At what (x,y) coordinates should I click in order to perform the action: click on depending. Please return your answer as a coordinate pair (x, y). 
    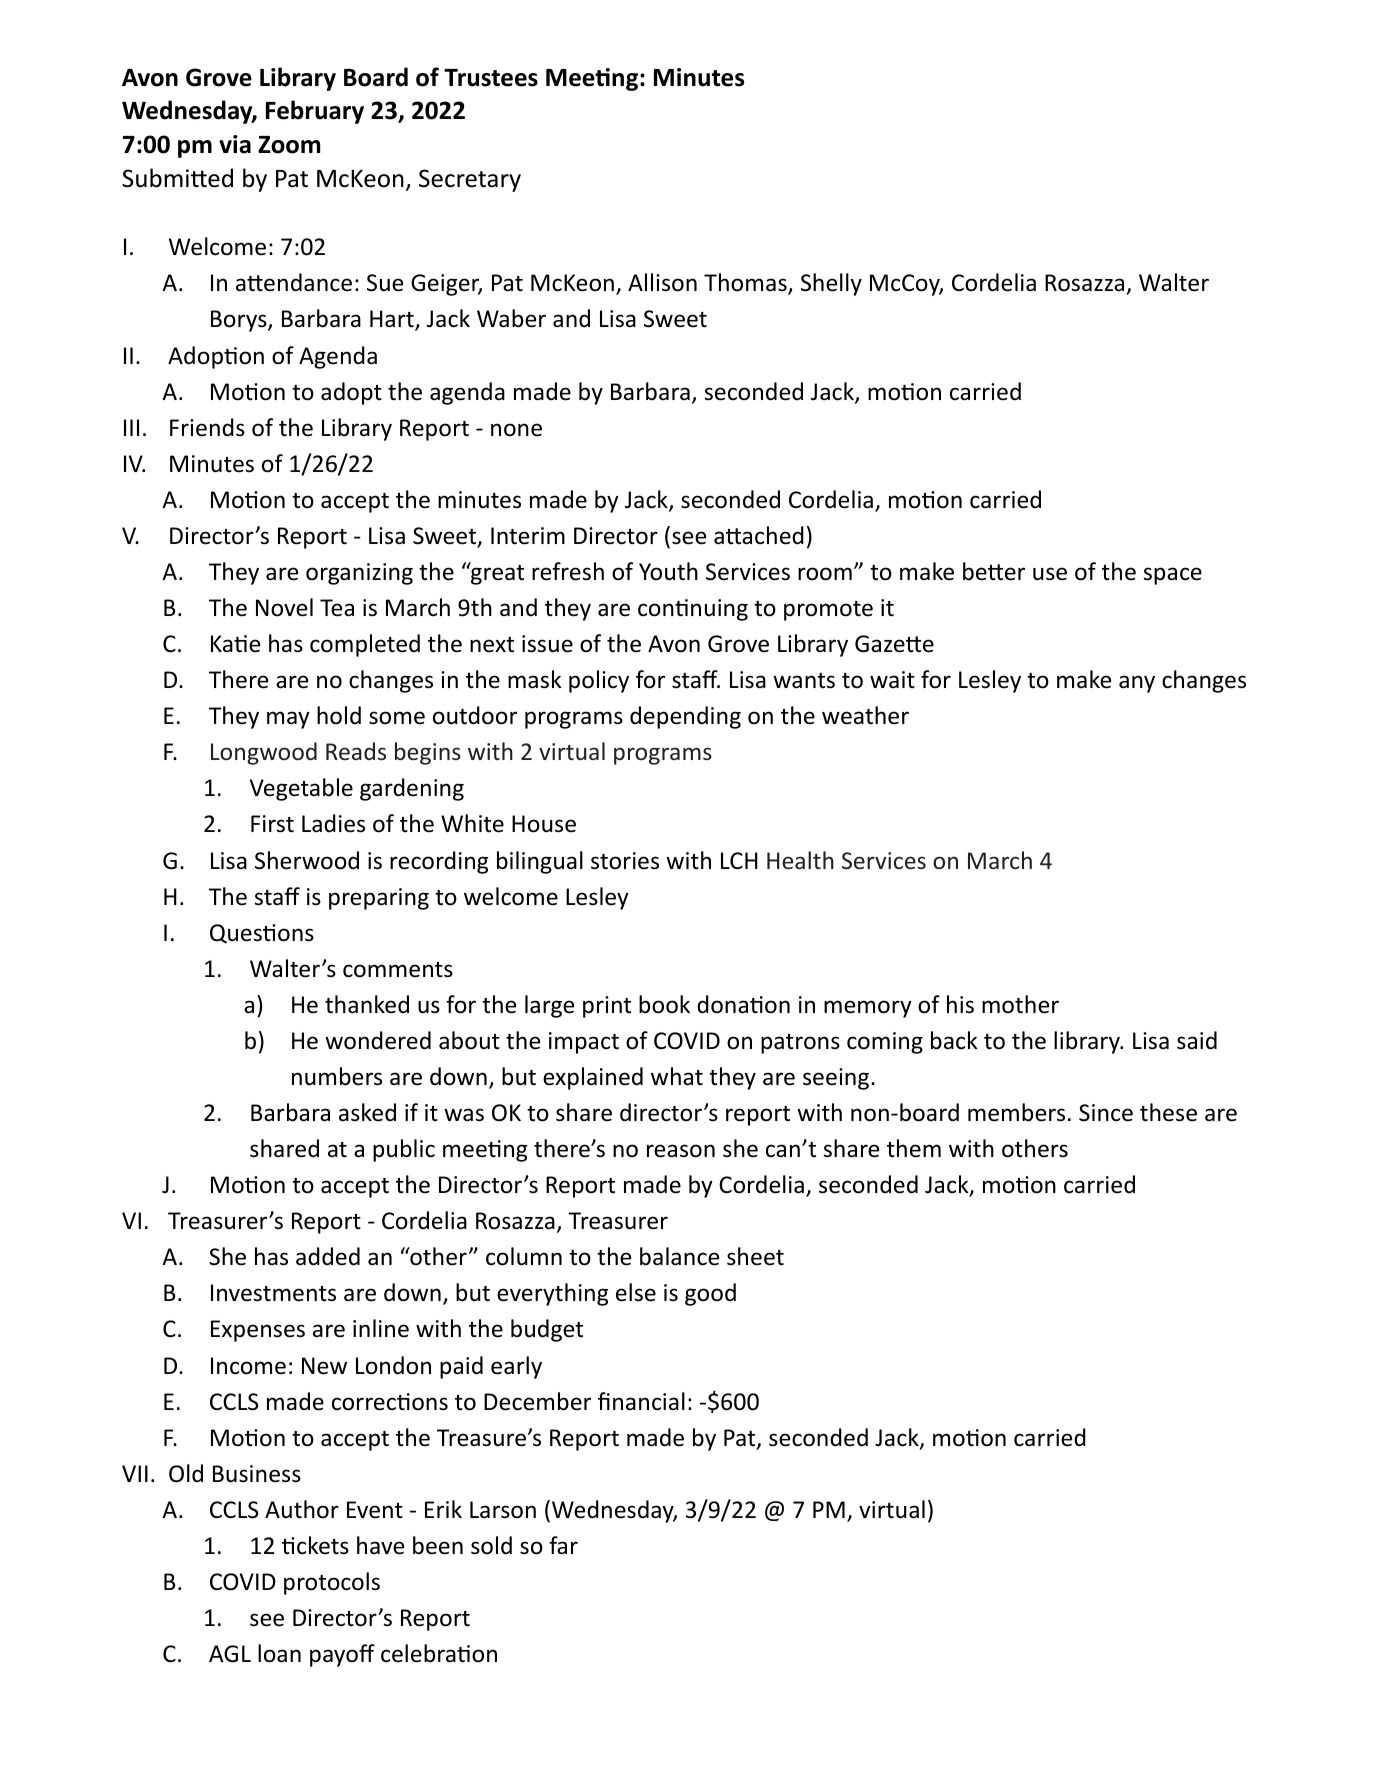
    Looking at the image, I should click on (685, 717).
